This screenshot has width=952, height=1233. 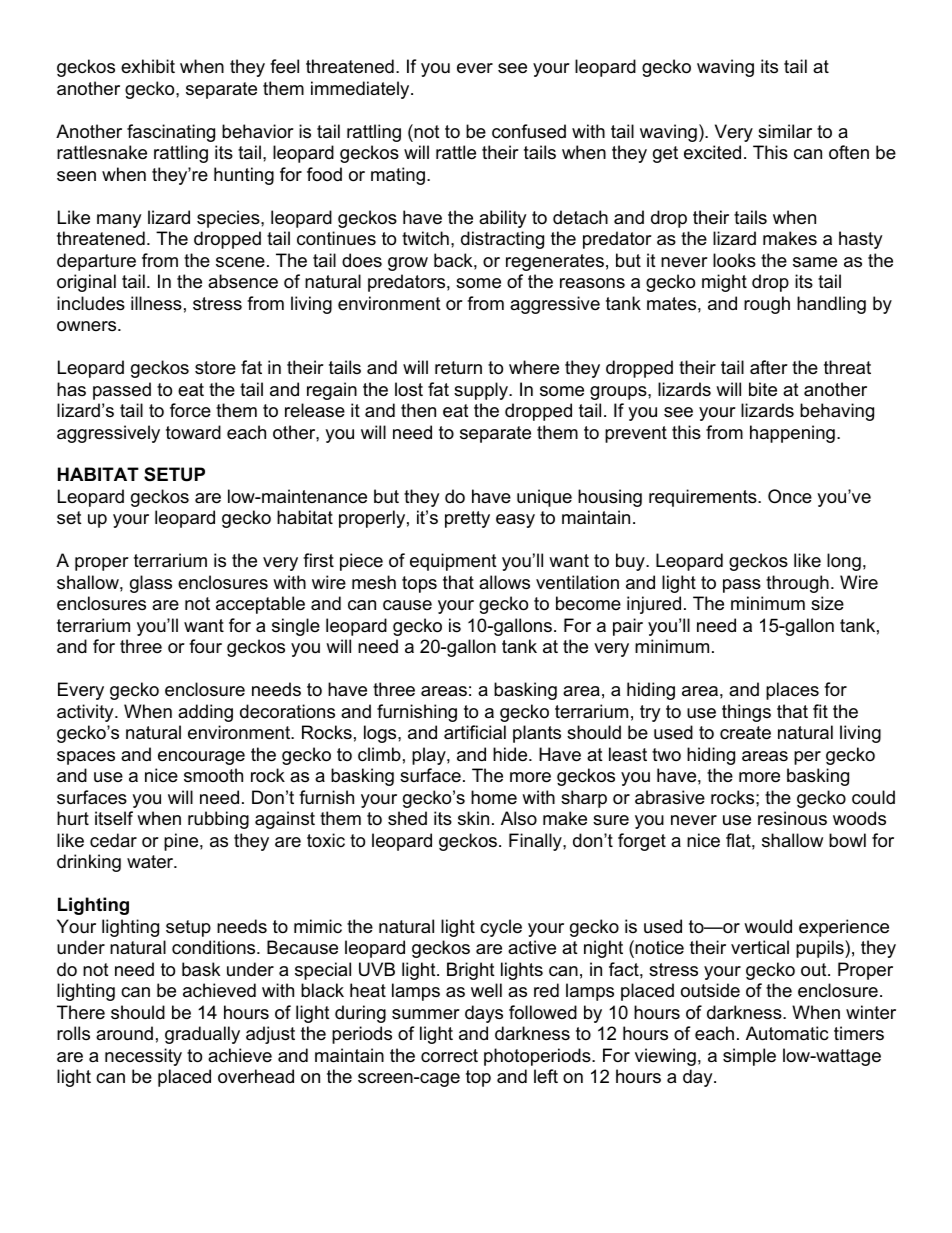 What do you see at coordinates (792, 818) in the screenshot?
I see `resinous` at bounding box center [792, 818].
